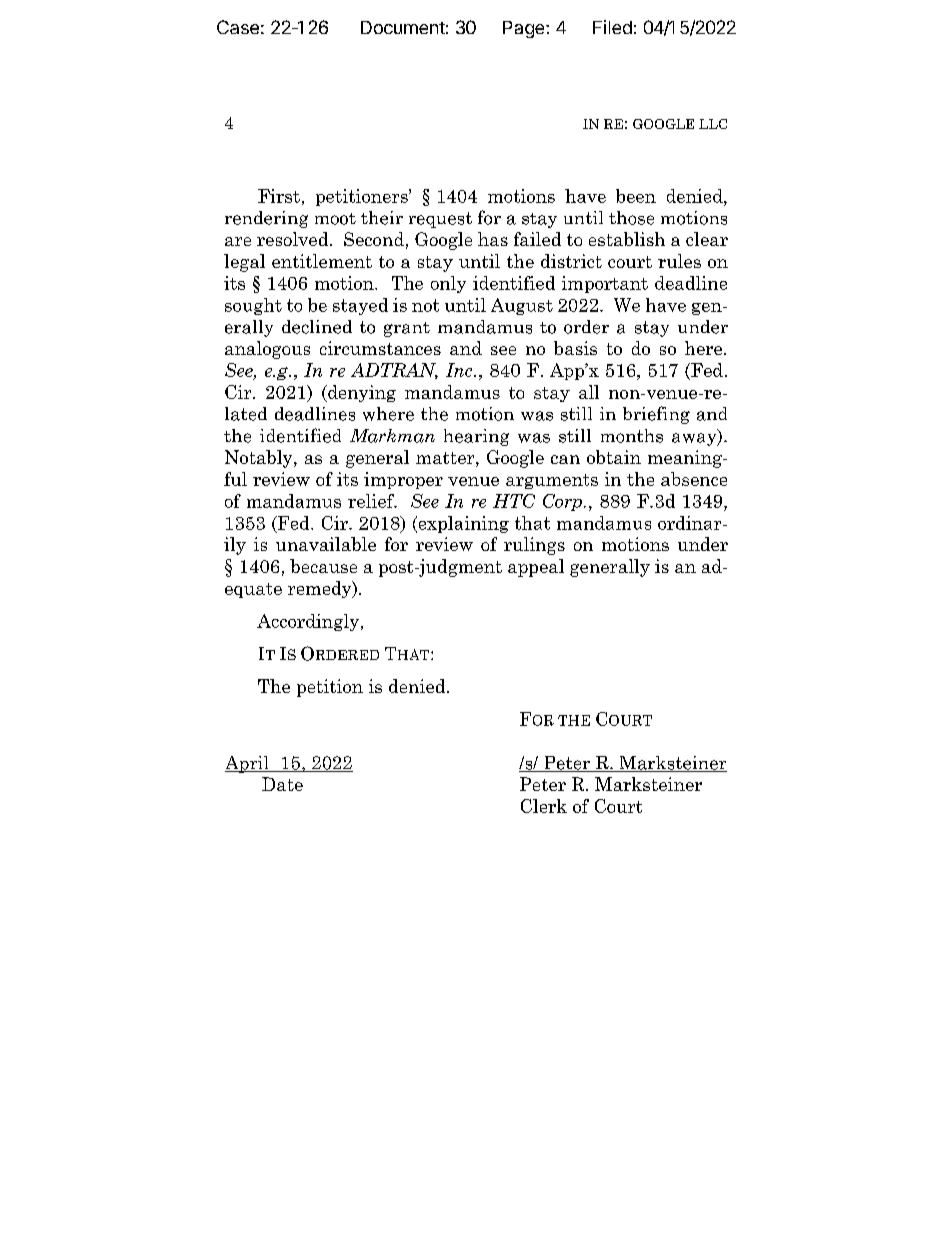 The image size is (952, 1233). I want to click on briefing, so click(656, 415).
